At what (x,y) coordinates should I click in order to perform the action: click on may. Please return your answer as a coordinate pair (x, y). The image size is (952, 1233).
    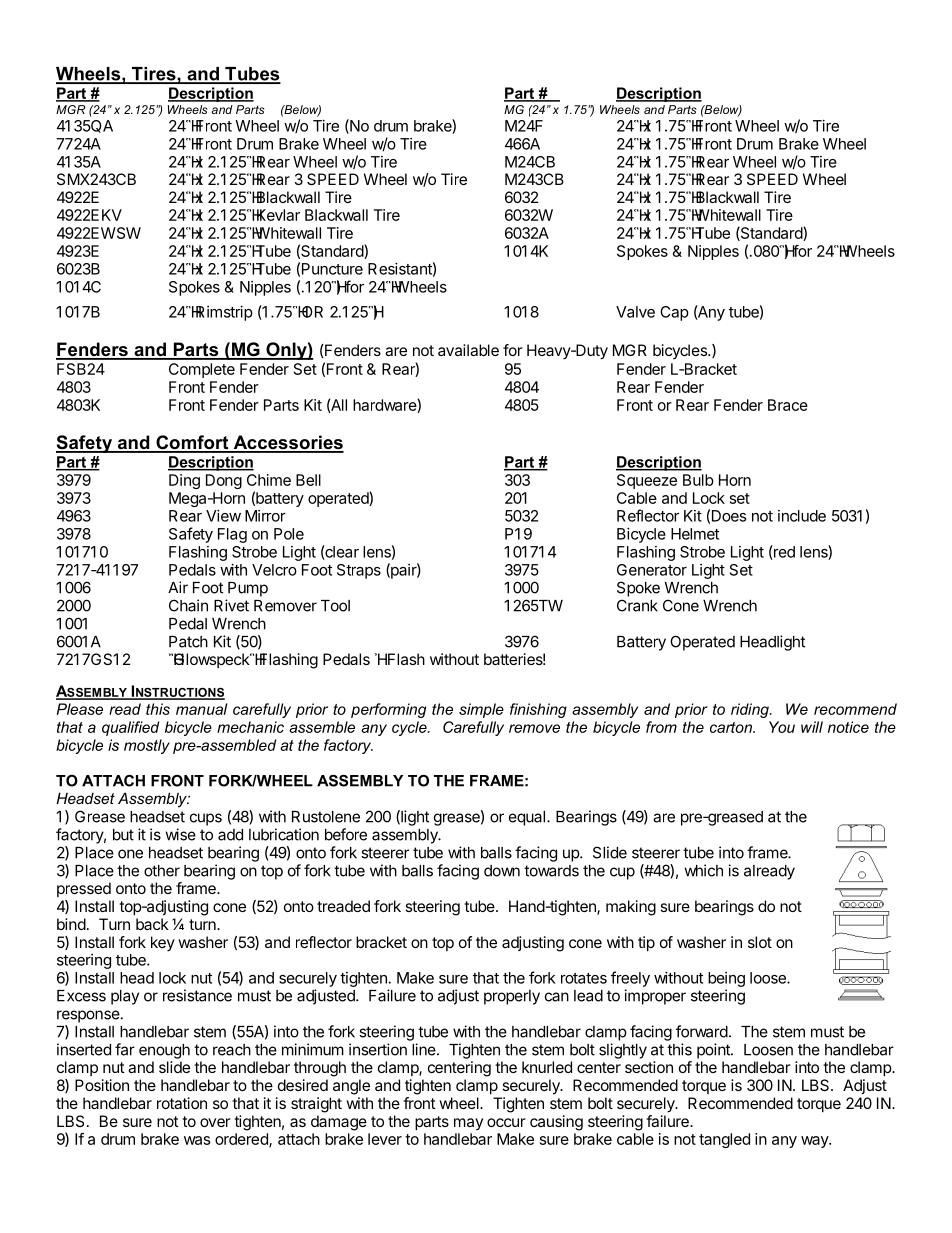
    Looking at the image, I should click on (468, 1124).
